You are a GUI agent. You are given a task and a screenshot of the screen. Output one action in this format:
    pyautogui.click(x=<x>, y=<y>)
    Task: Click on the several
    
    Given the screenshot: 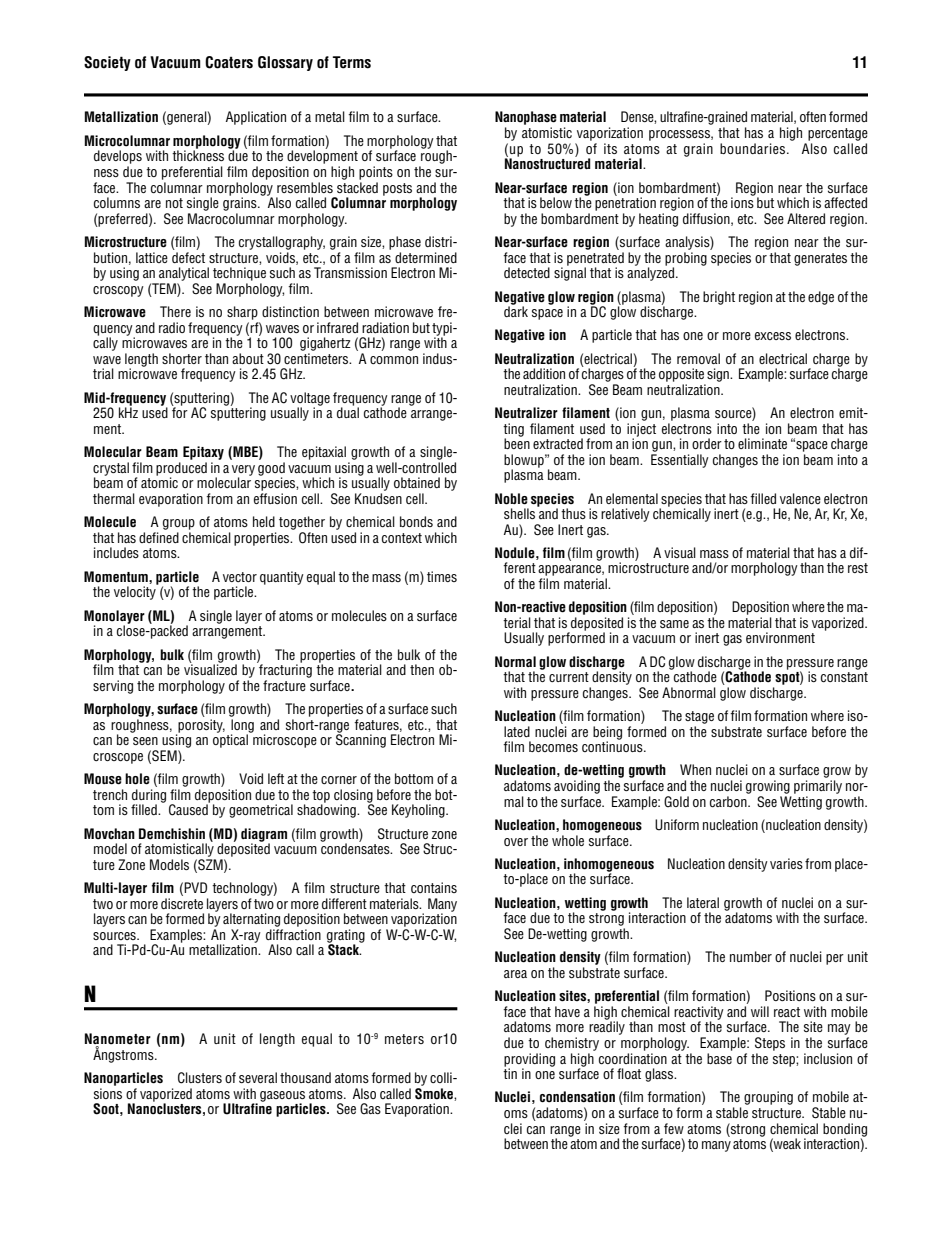 What is the action you would take?
    pyautogui.click(x=258, y=1077)
